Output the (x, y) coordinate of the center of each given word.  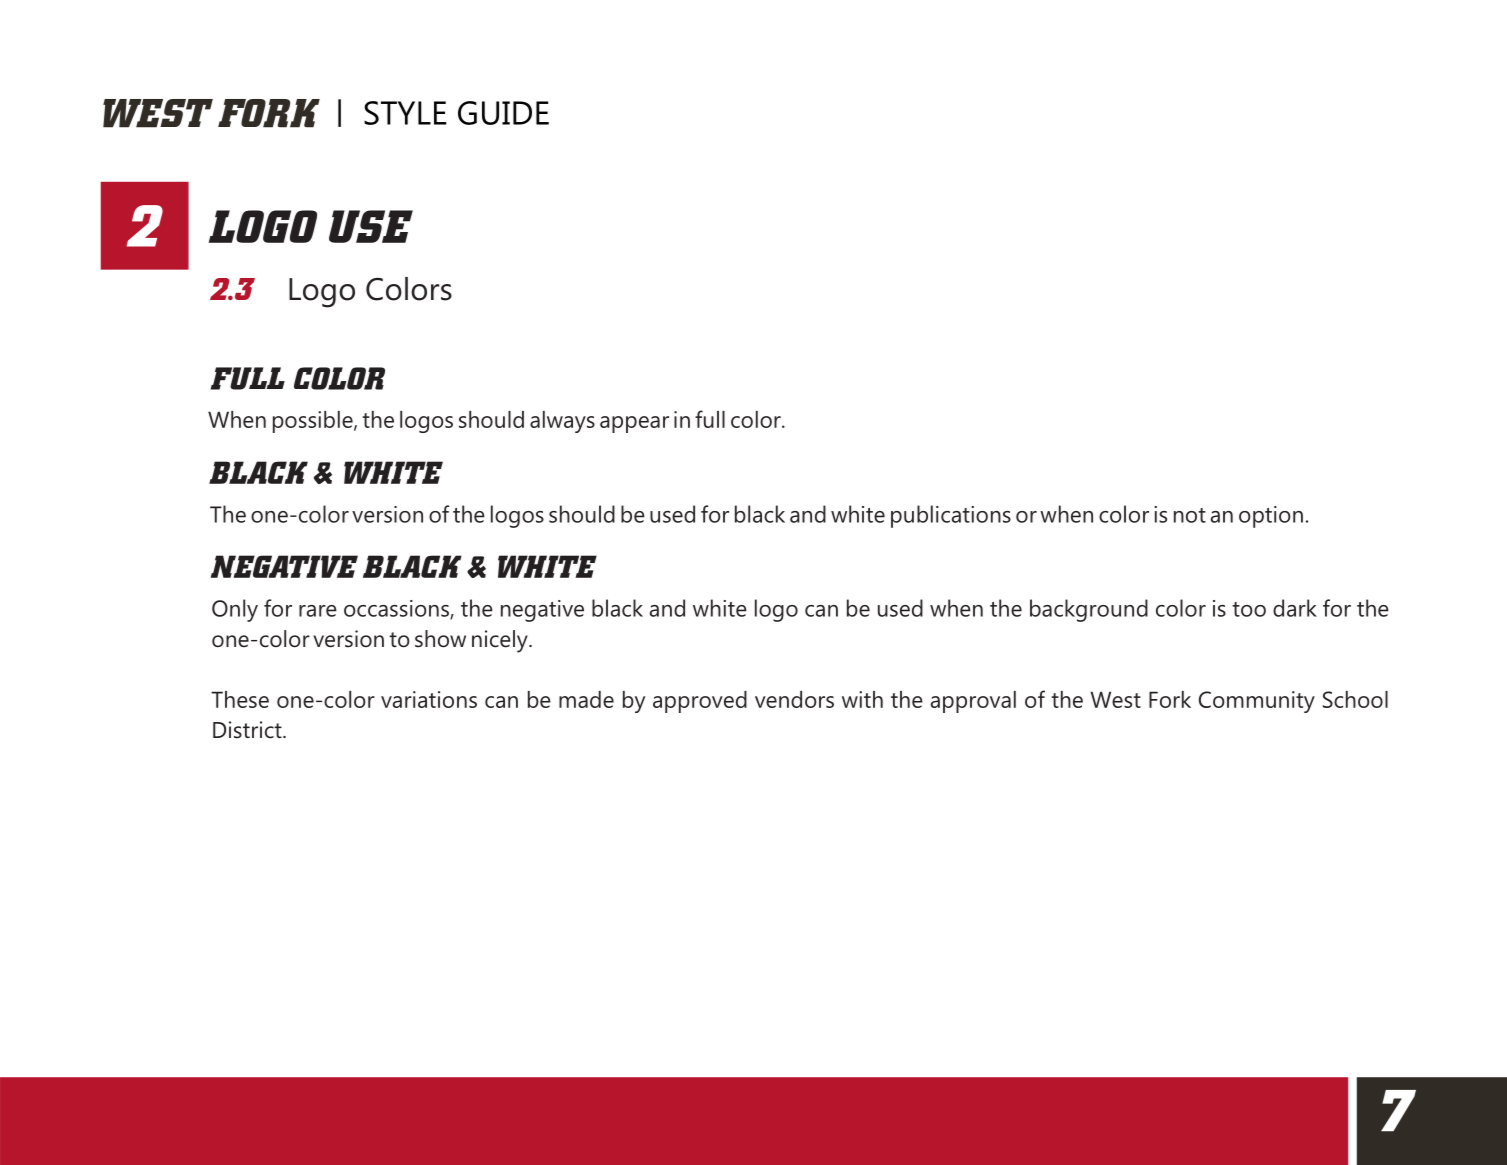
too (1249, 609)
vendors (794, 699)
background (1089, 610)
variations (429, 699)
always (562, 422)
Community (1257, 702)
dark (1295, 608)
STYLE (405, 113)
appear (634, 424)
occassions (397, 609)
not (1190, 515)
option (1271, 517)
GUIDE (503, 113)
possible (314, 422)
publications (951, 516)
